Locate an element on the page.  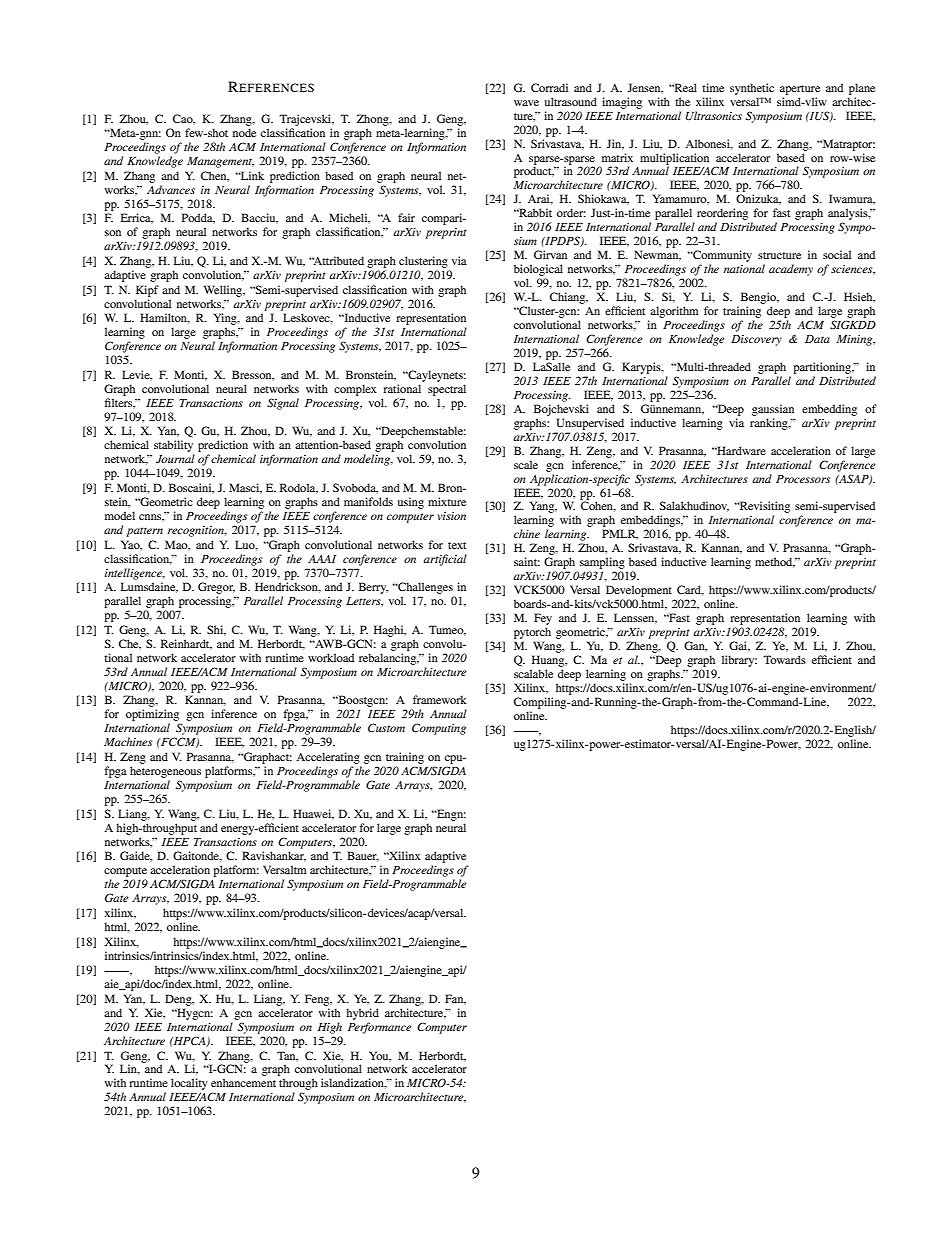
synthetic is located at coordinates (752, 89).
